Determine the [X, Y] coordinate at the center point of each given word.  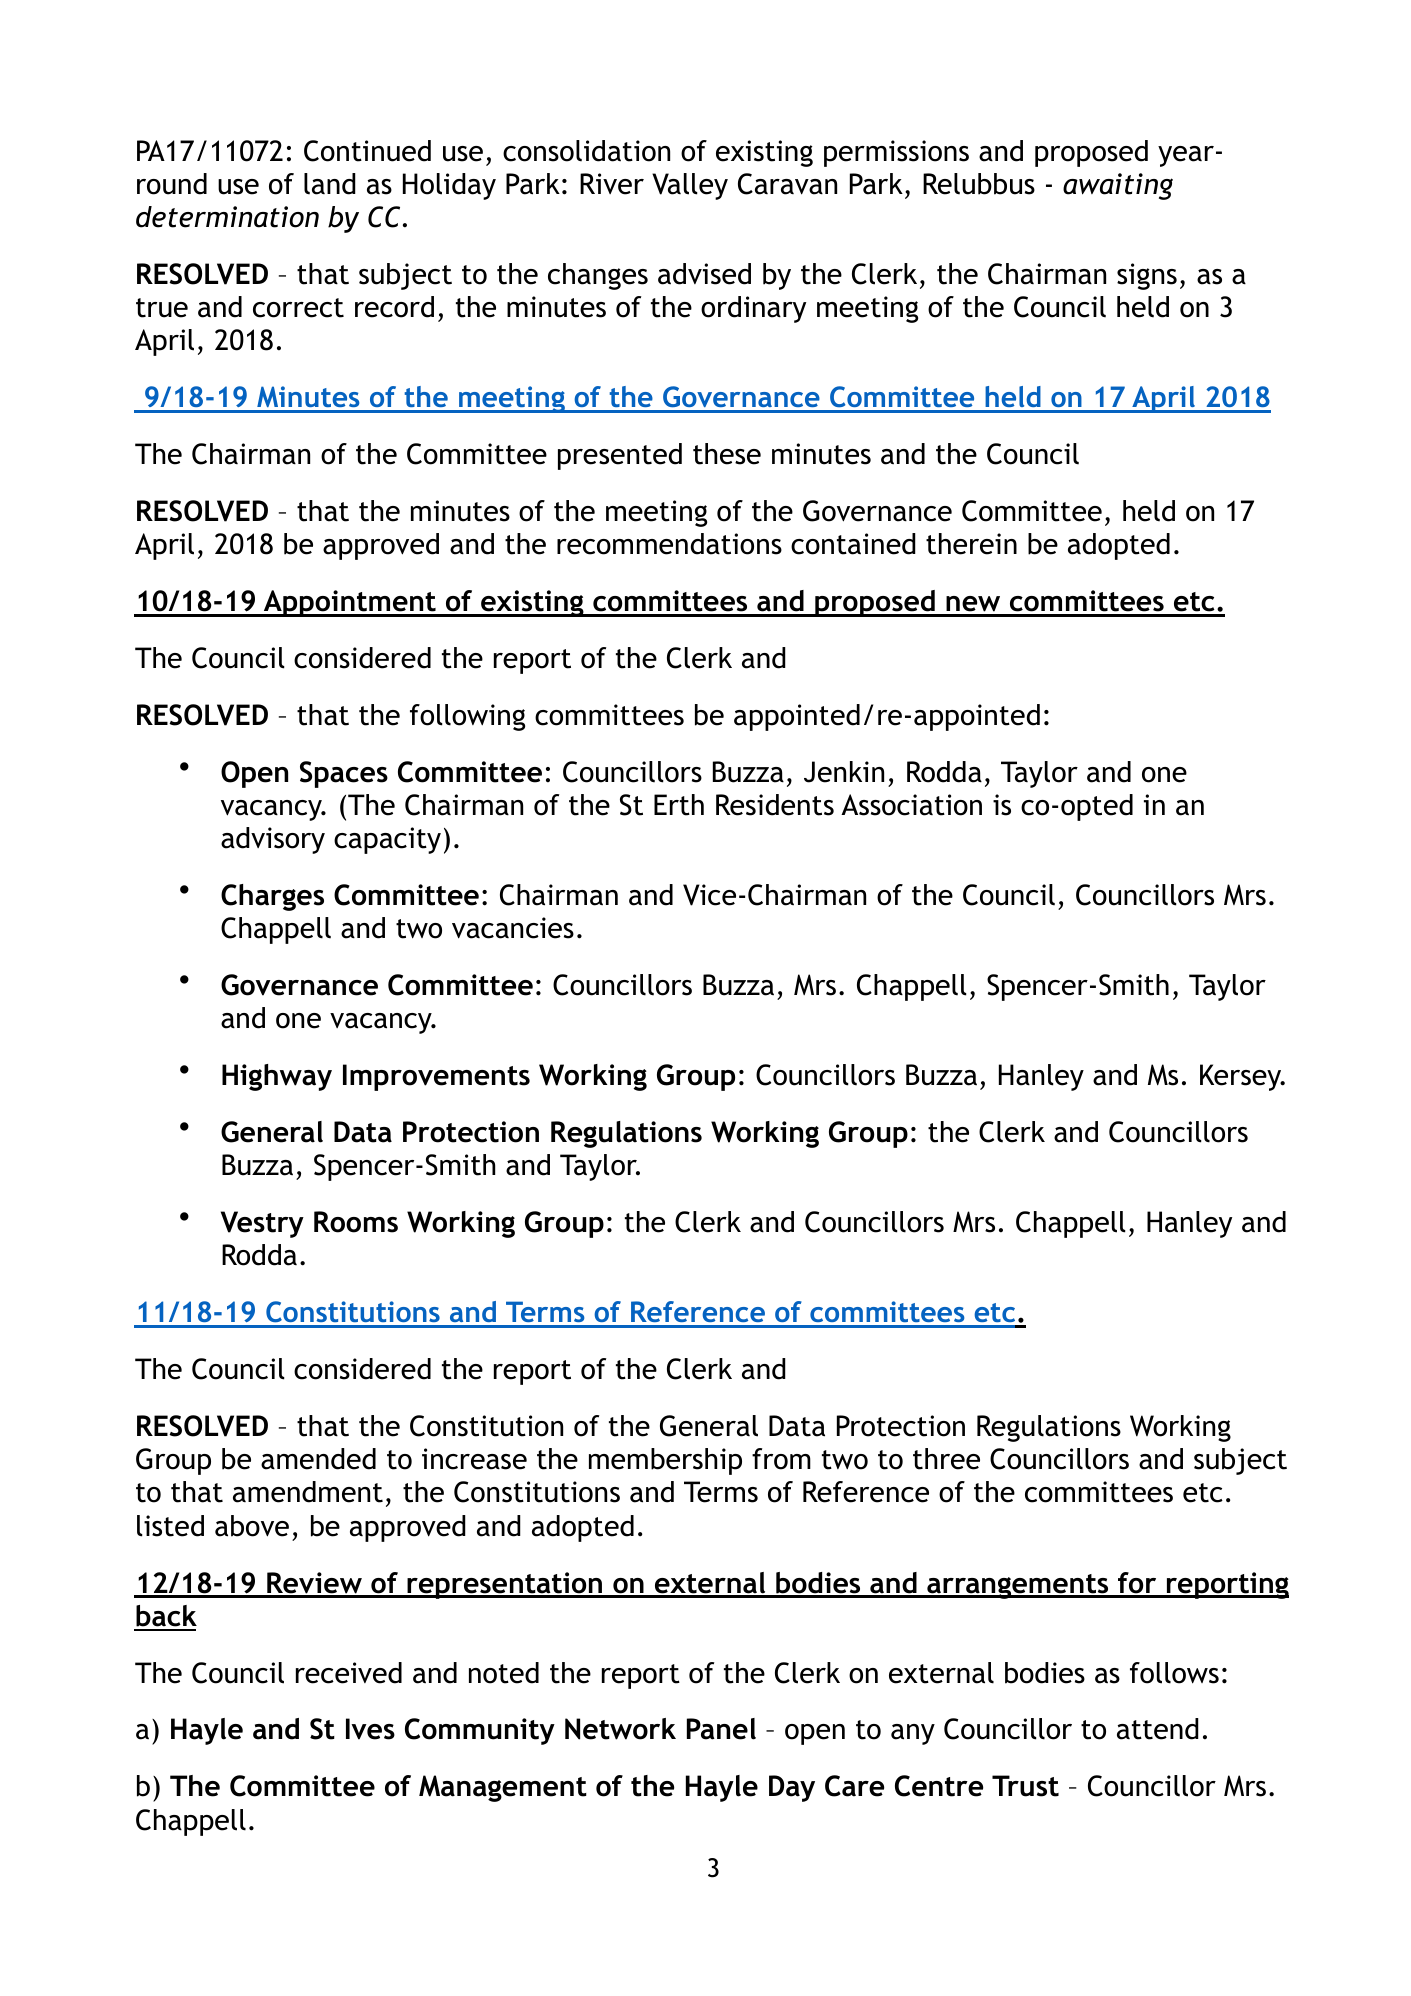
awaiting [1118, 186]
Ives [370, 1729]
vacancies [513, 928]
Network [620, 1729]
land [330, 184]
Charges [272, 897]
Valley [690, 186]
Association [911, 805]
